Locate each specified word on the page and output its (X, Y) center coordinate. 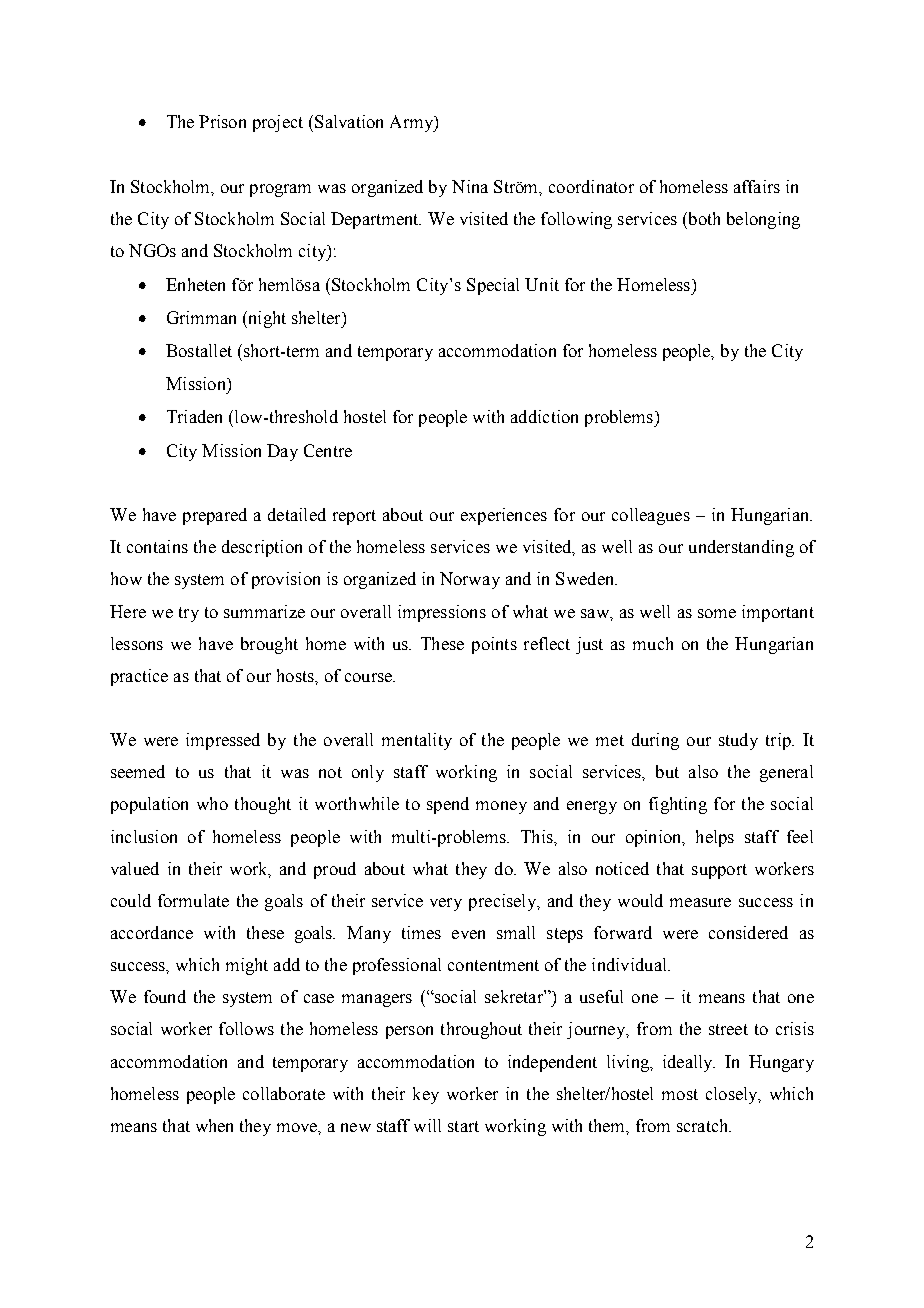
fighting (678, 805)
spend (448, 805)
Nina (470, 186)
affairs (757, 186)
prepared (215, 516)
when (214, 1125)
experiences (504, 516)
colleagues (651, 516)
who (212, 803)
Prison (222, 121)
